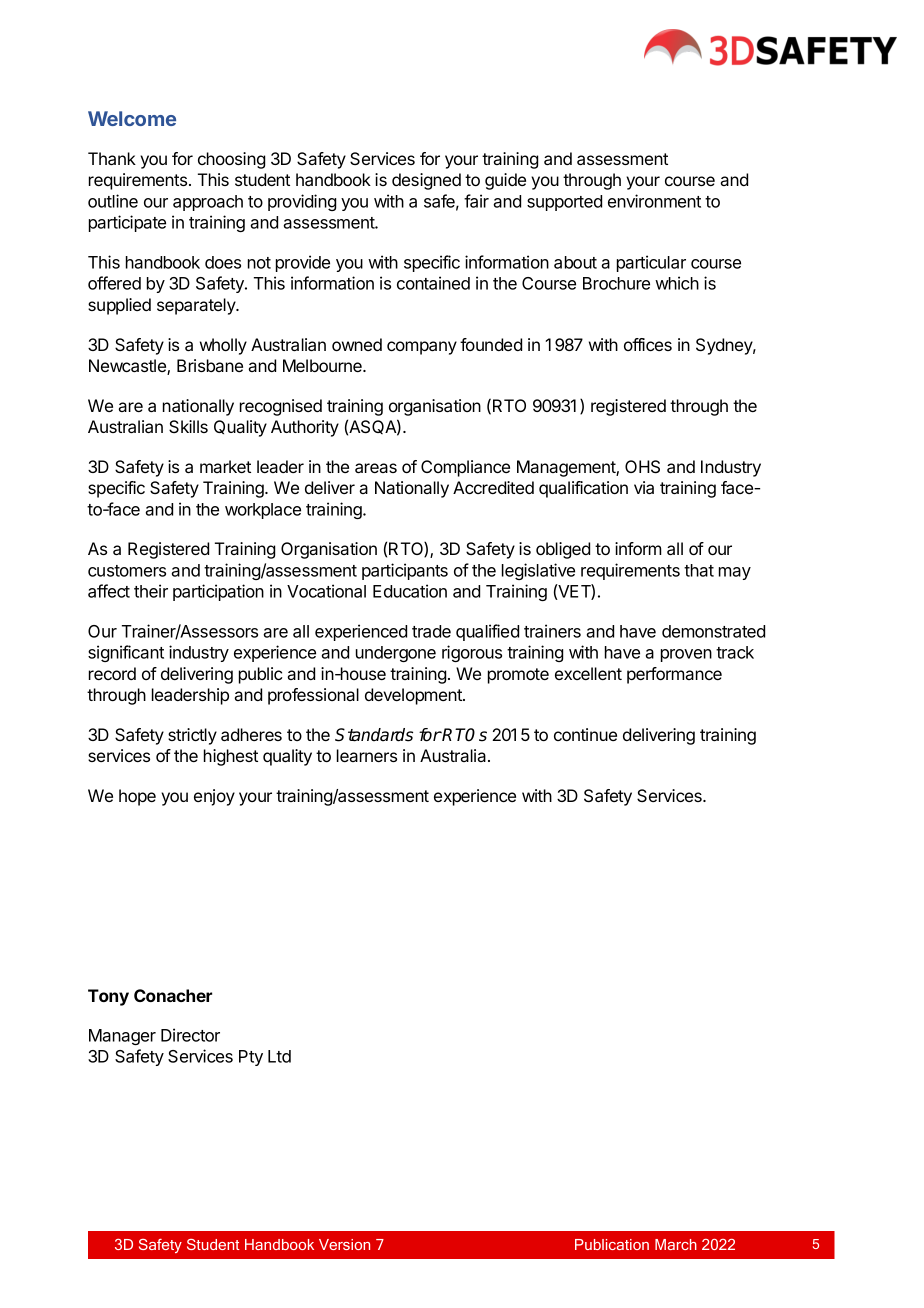  What do you see at coordinates (654, 201) in the screenshot?
I see `environment` at bounding box center [654, 201].
